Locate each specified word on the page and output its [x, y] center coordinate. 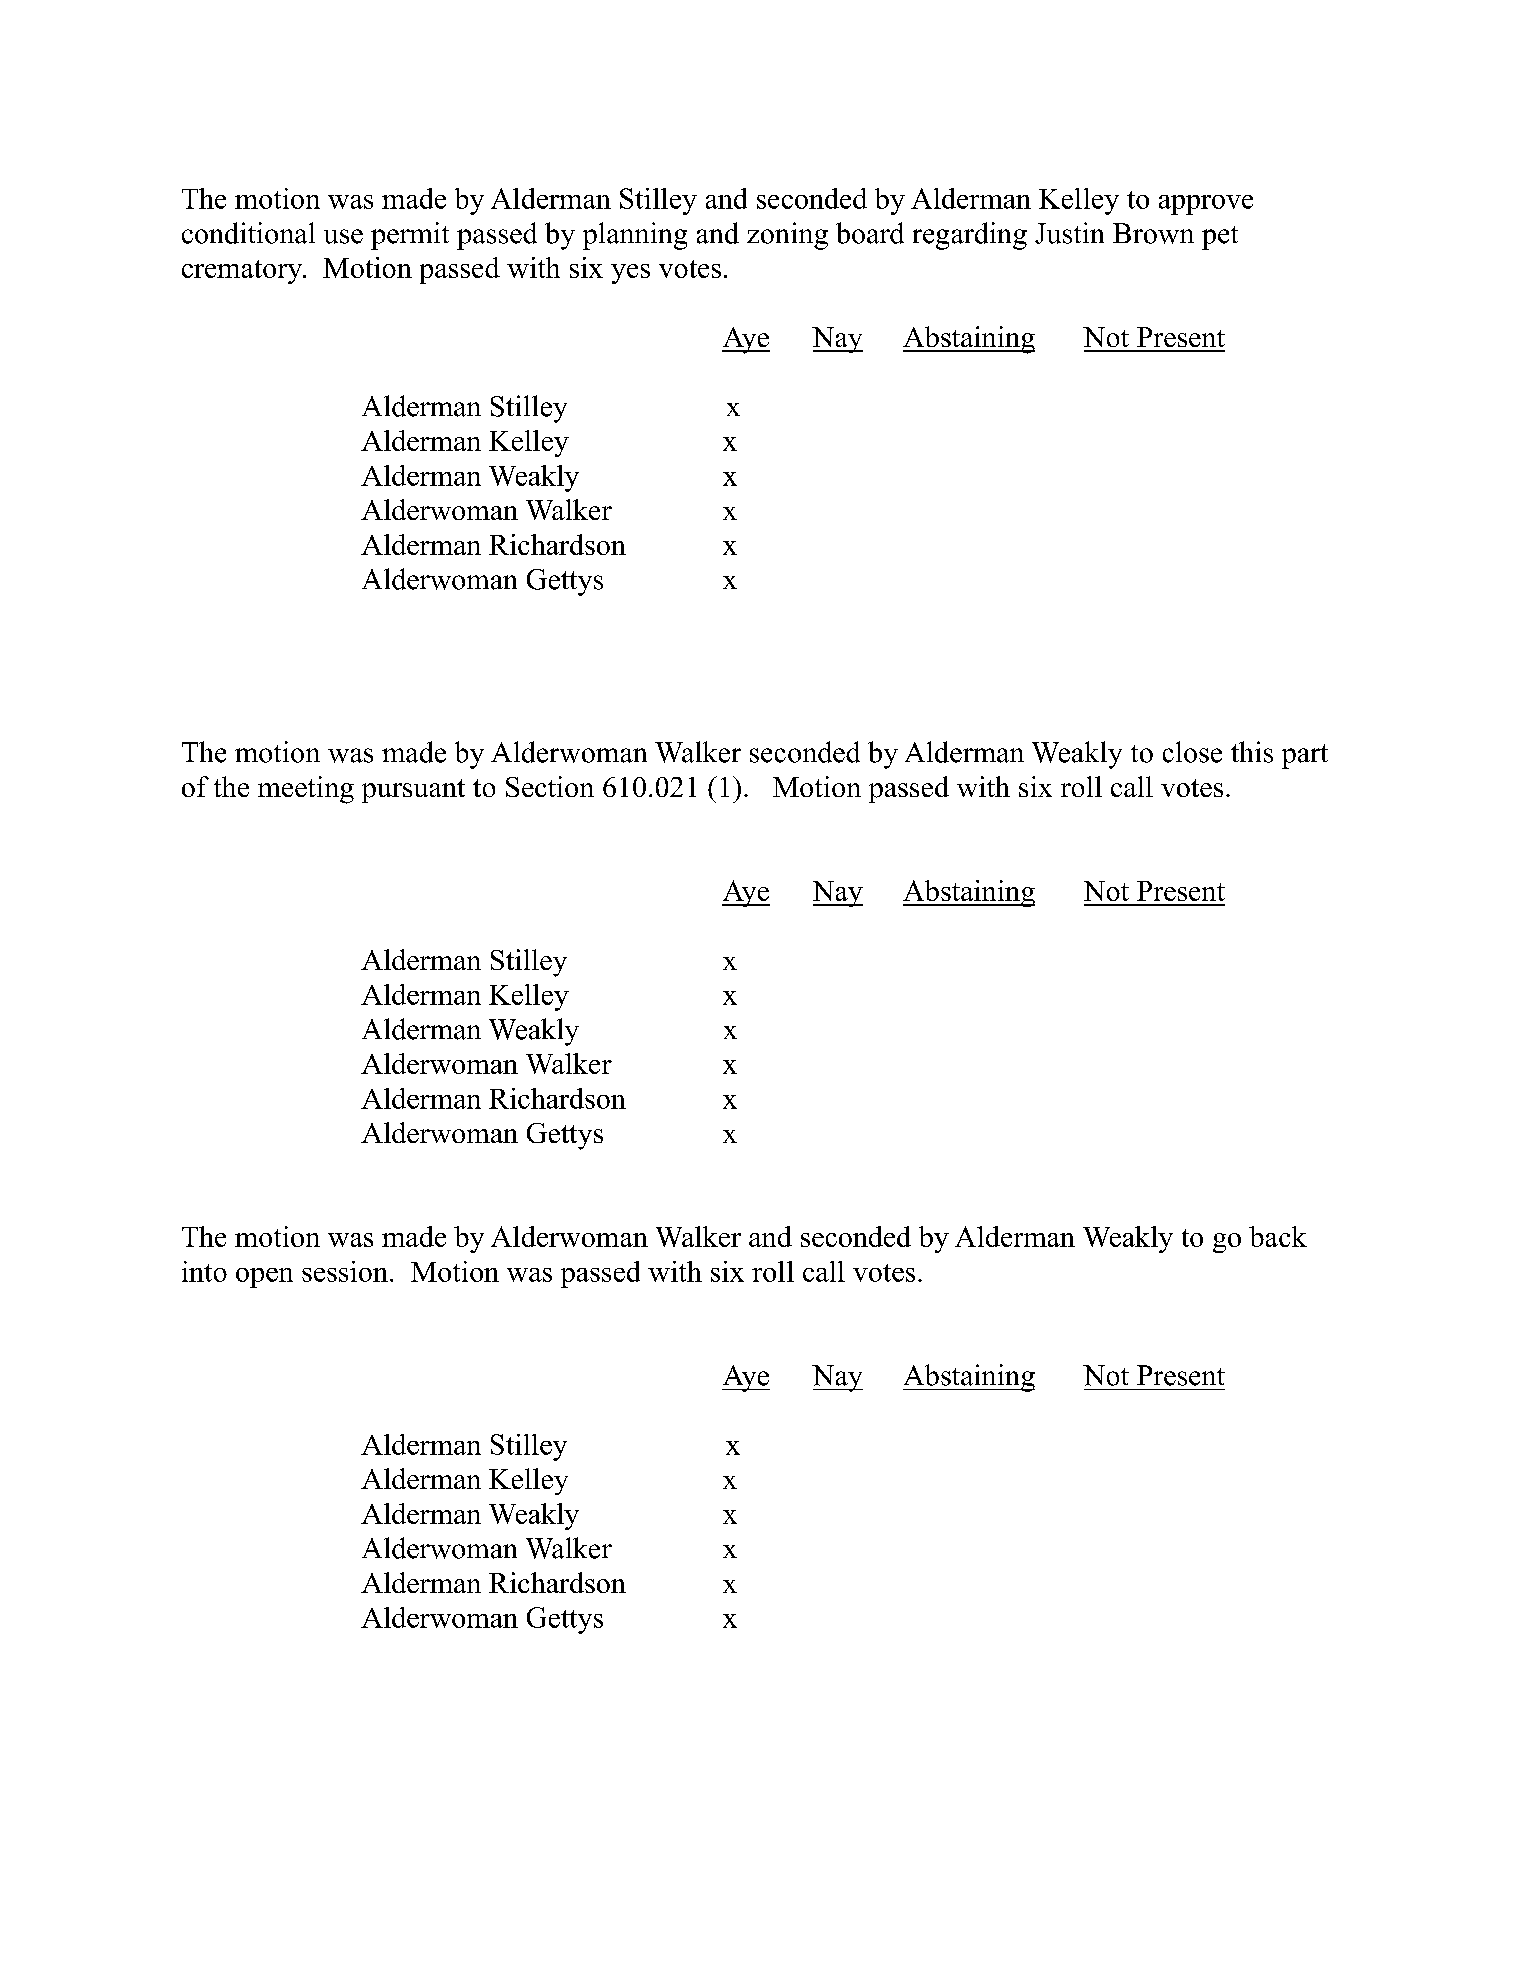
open [264, 1278]
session [345, 1271]
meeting [306, 790]
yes [630, 274]
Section [550, 786]
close [1192, 752]
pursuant [413, 791]
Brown [1153, 233]
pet [1220, 238]
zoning [787, 236]
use [343, 236]
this [1252, 752]
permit [410, 236]
